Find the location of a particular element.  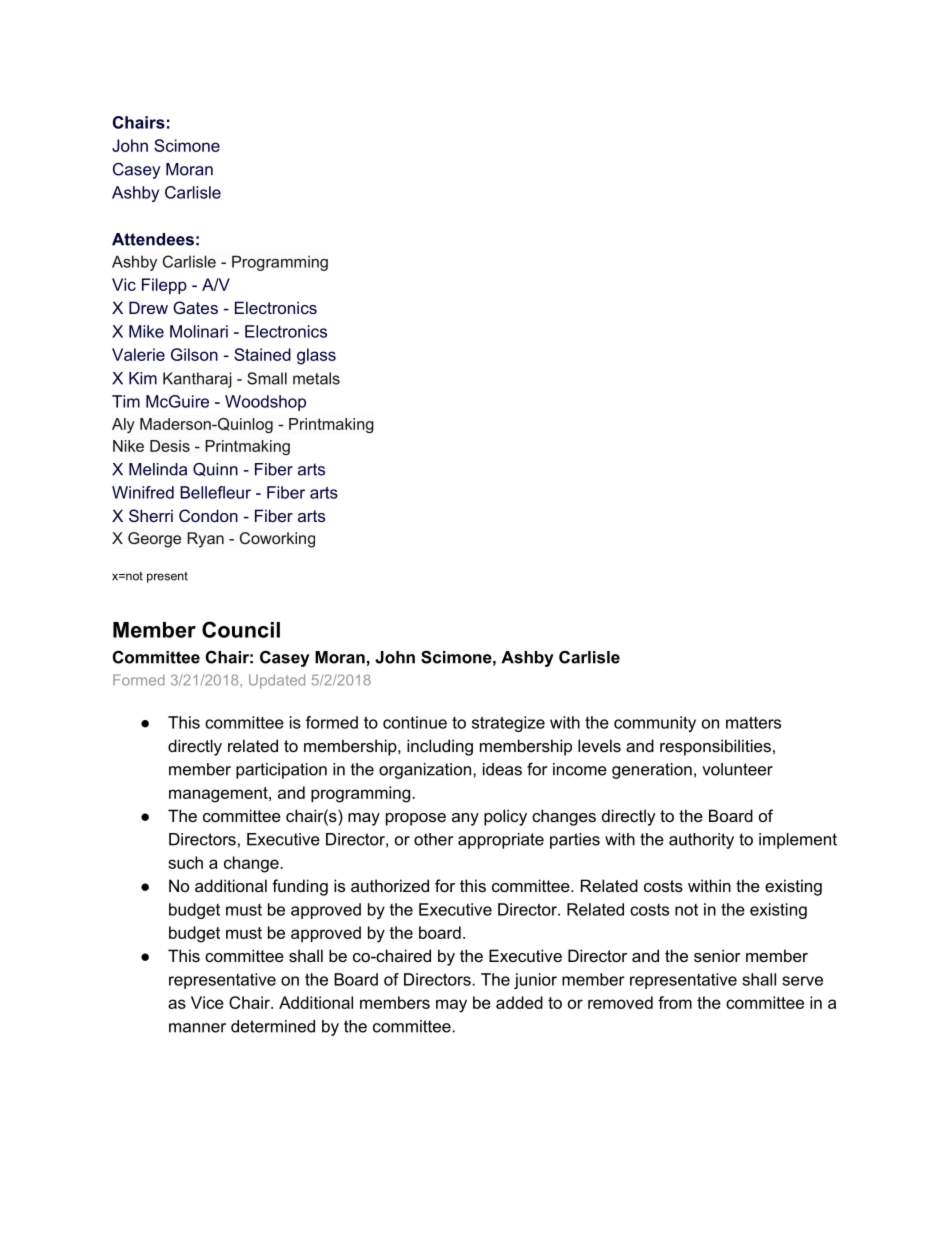

Attendees is located at coordinates (153, 239).
